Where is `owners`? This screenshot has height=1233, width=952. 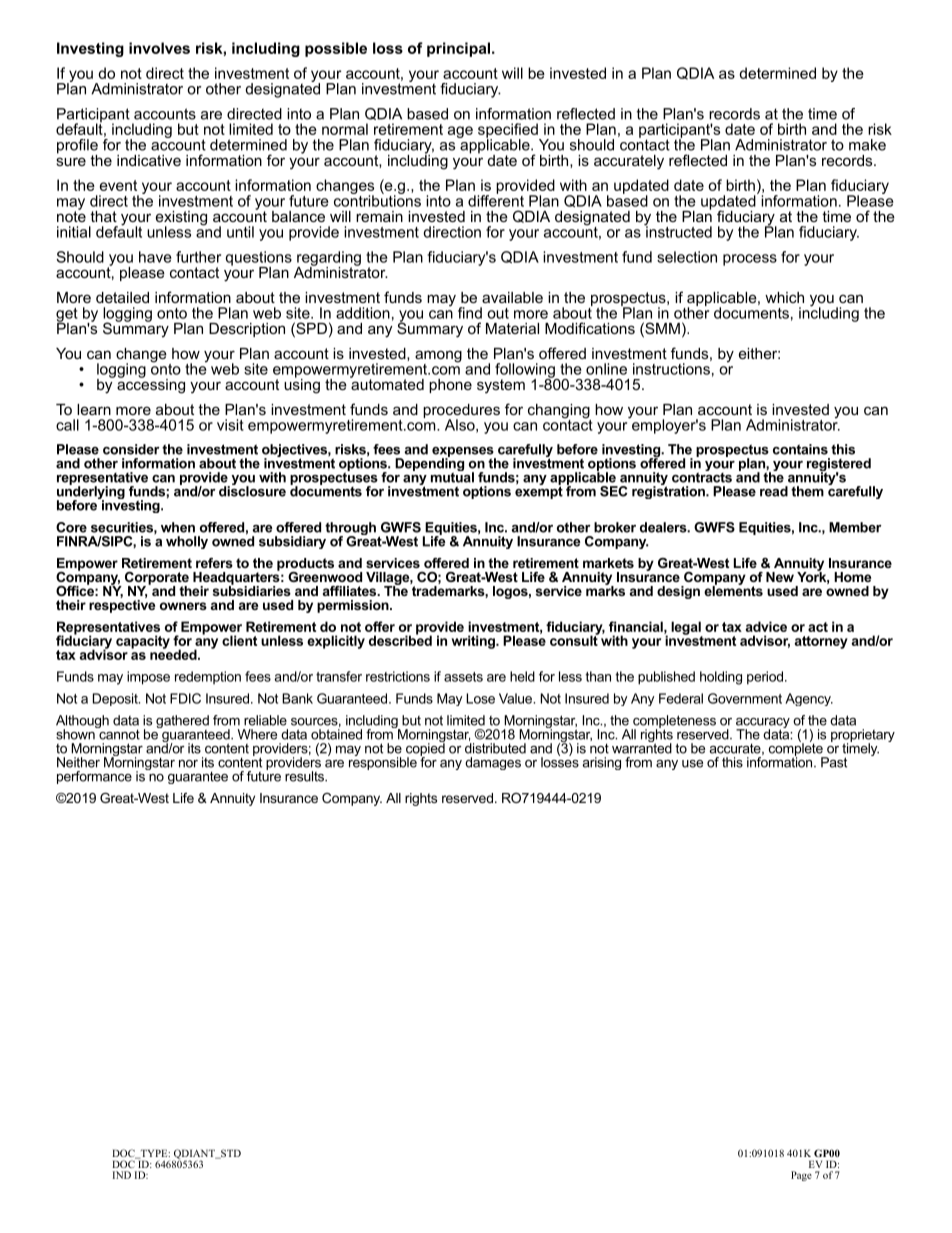 owners is located at coordinates (183, 606).
